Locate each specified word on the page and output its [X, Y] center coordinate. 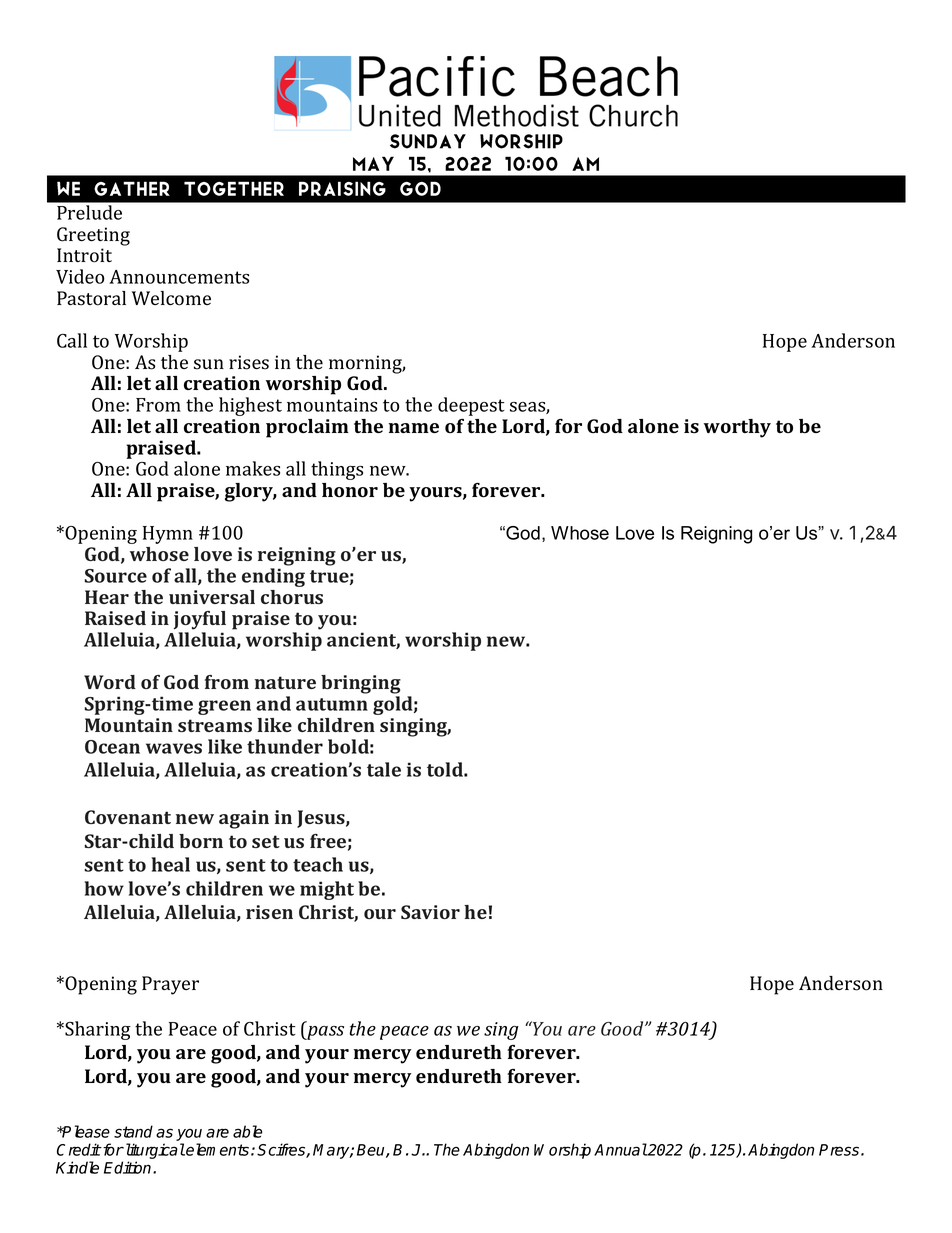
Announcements [179, 277]
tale [384, 769]
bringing [361, 684]
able [247, 1131]
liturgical [154, 1151]
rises [249, 362]
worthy [737, 428]
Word [110, 682]
